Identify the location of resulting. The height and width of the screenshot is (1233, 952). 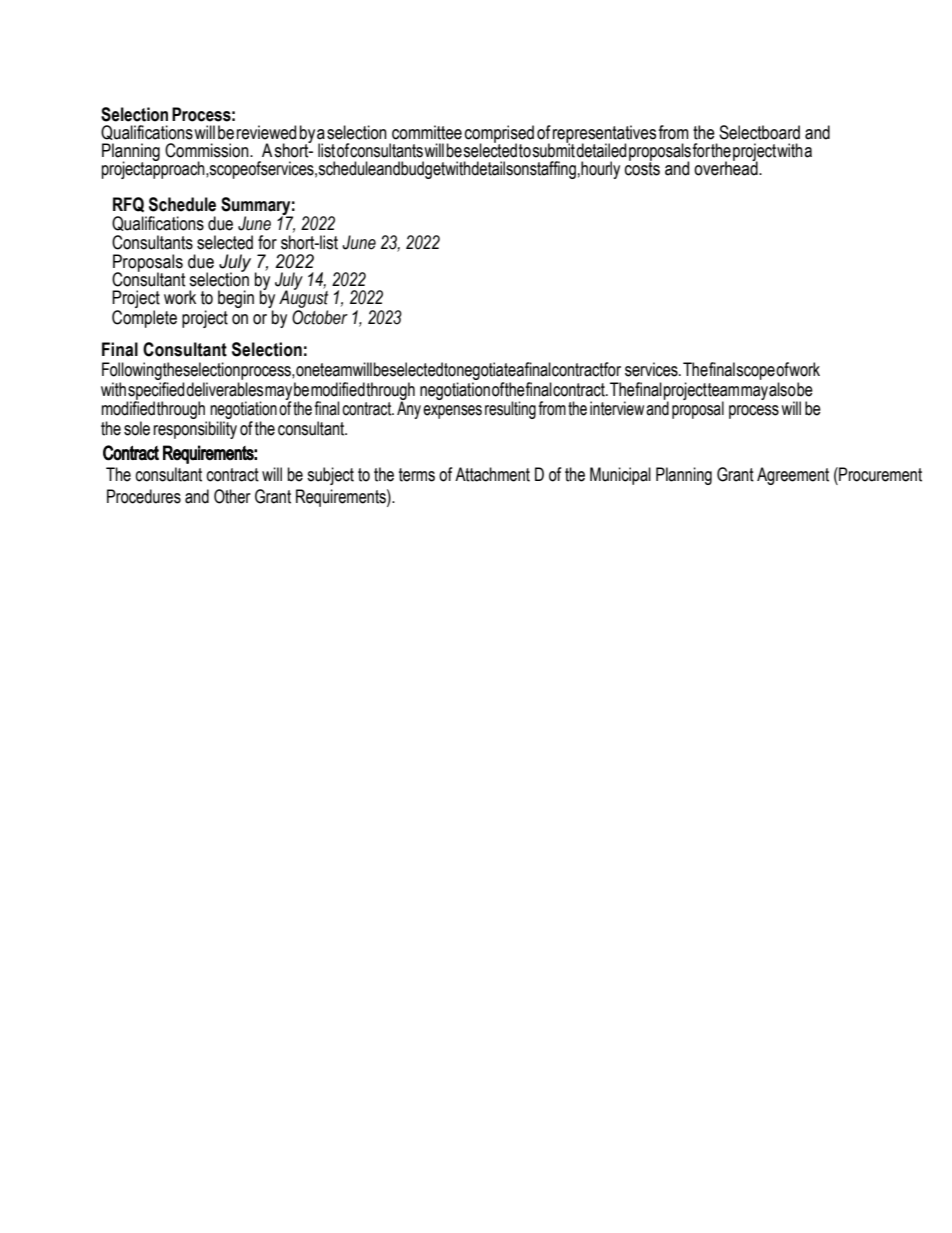
(510, 410).
